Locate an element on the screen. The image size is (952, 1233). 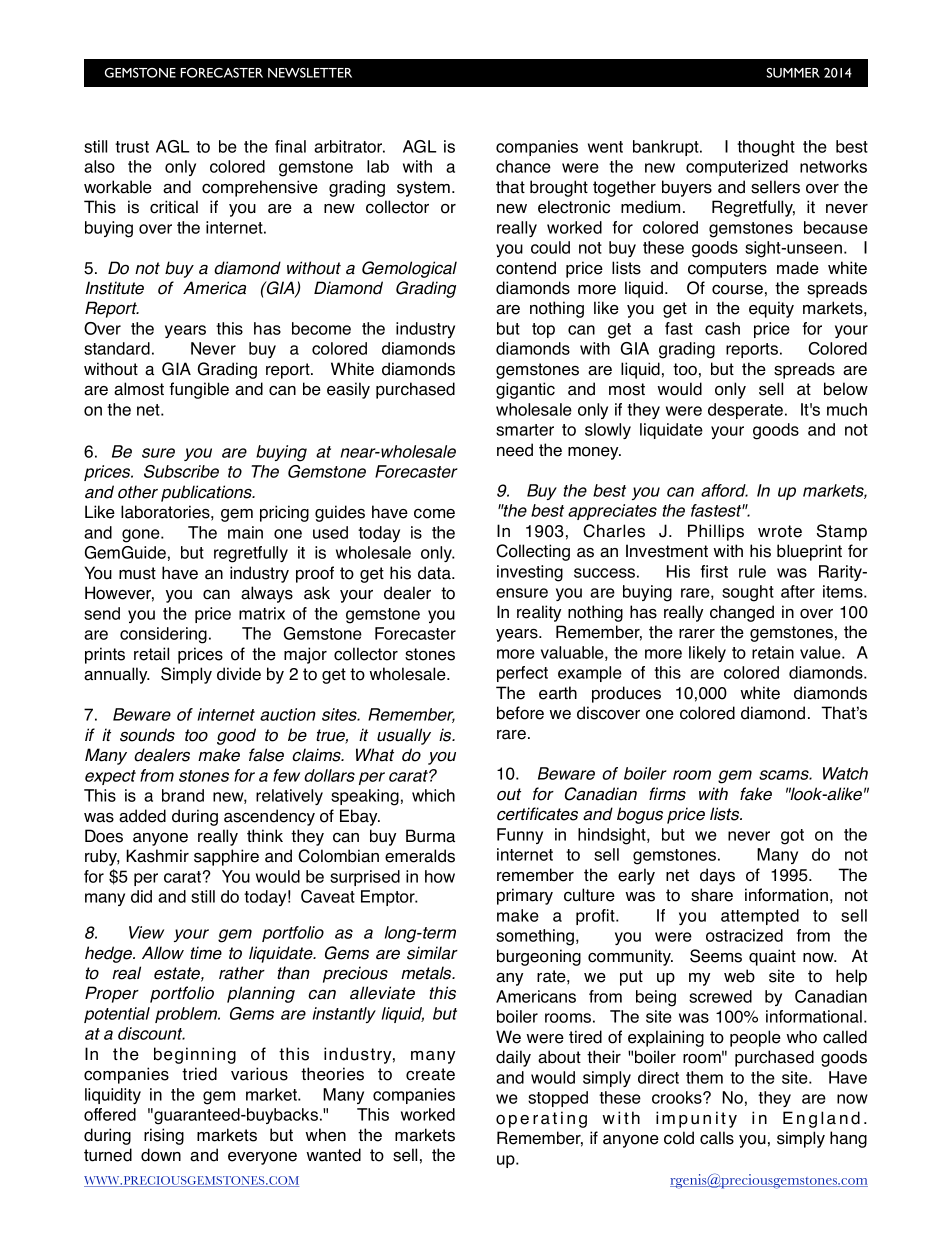
sounds is located at coordinates (147, 735).
